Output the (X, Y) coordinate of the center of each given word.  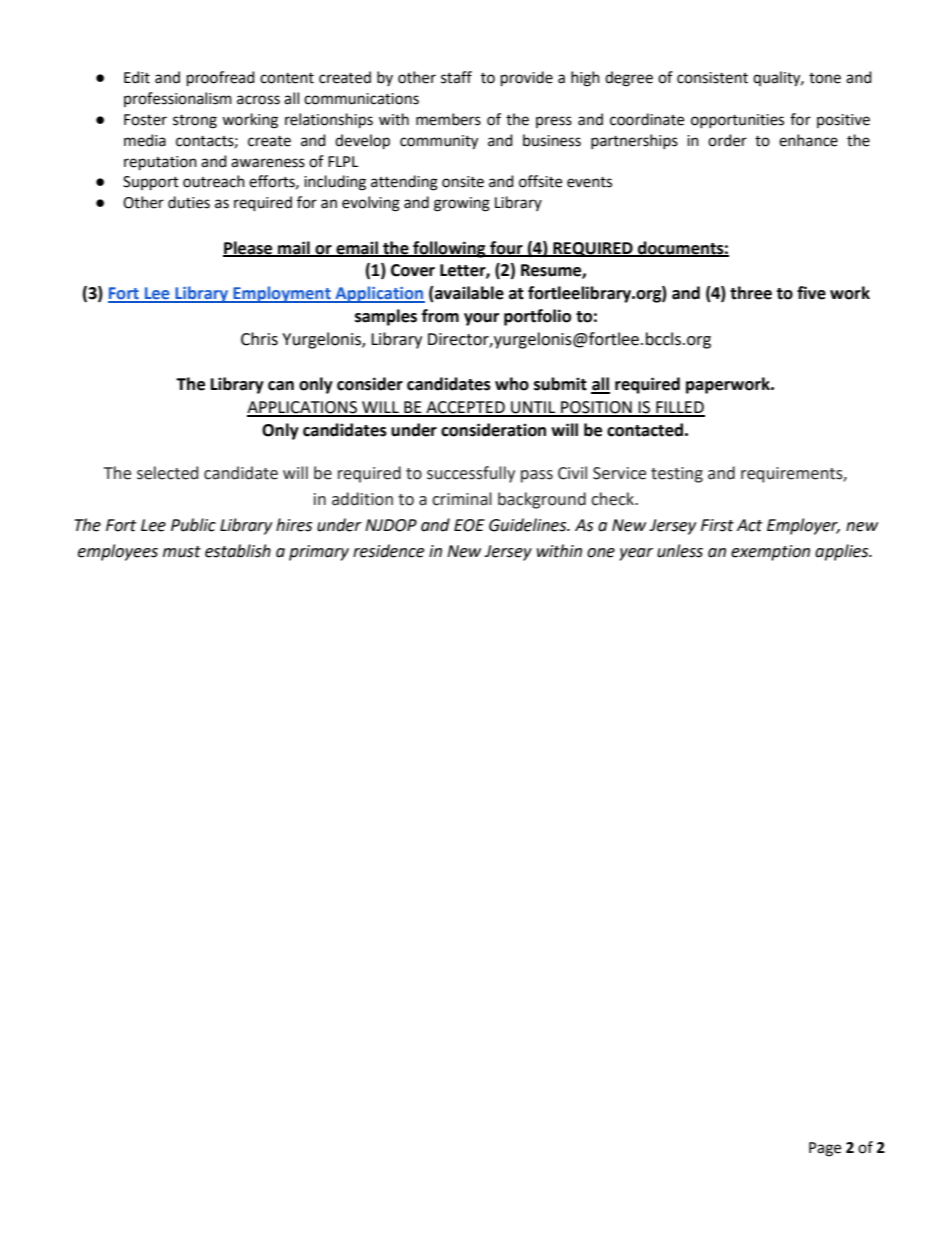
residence (388, 551)
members (448, 119)
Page (825, 1149)
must (182, 552)
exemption (770, 553)
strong (195, 122)
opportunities (737, 121)
